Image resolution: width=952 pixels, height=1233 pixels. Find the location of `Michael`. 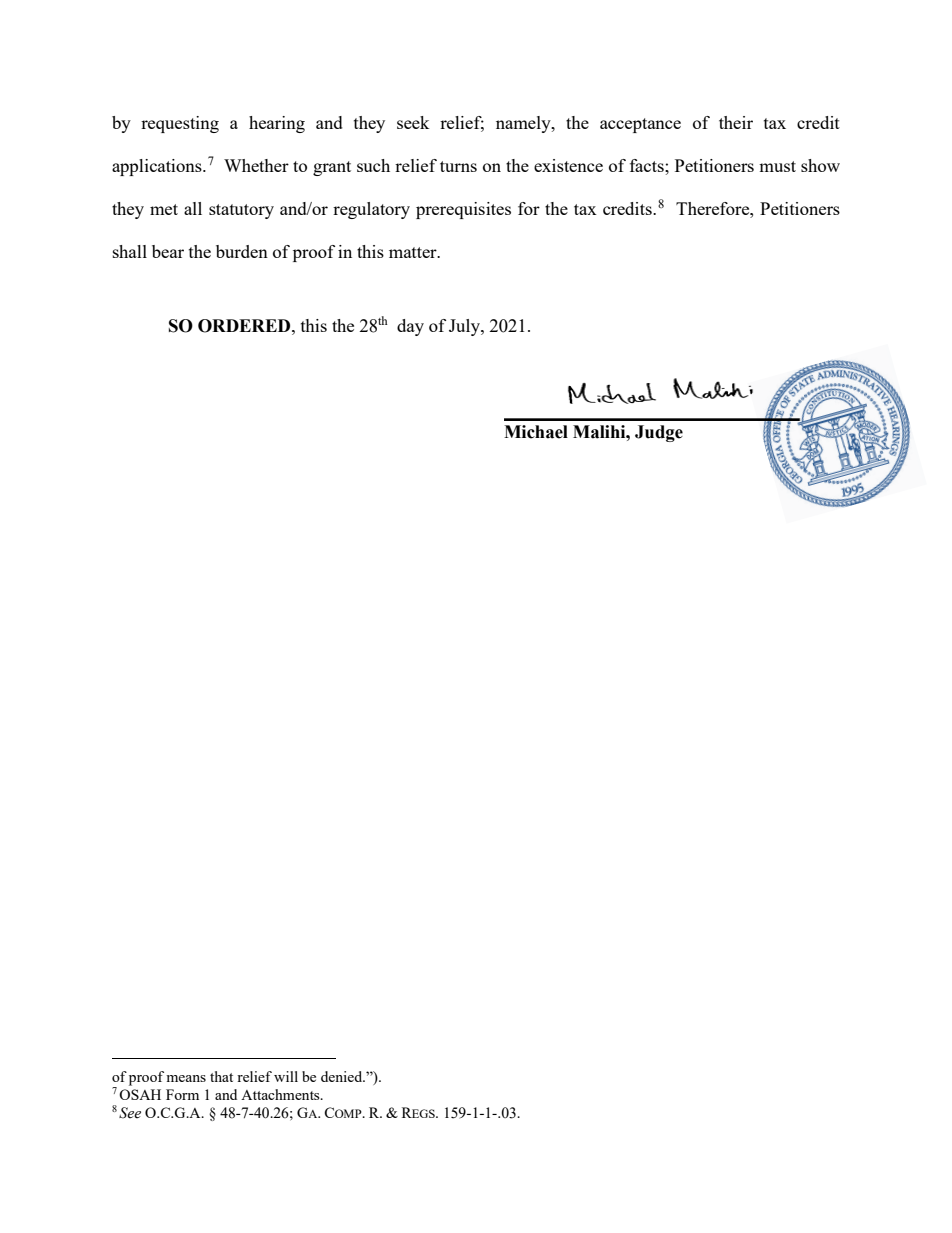

Michael is located at coordinates (536, 432).
